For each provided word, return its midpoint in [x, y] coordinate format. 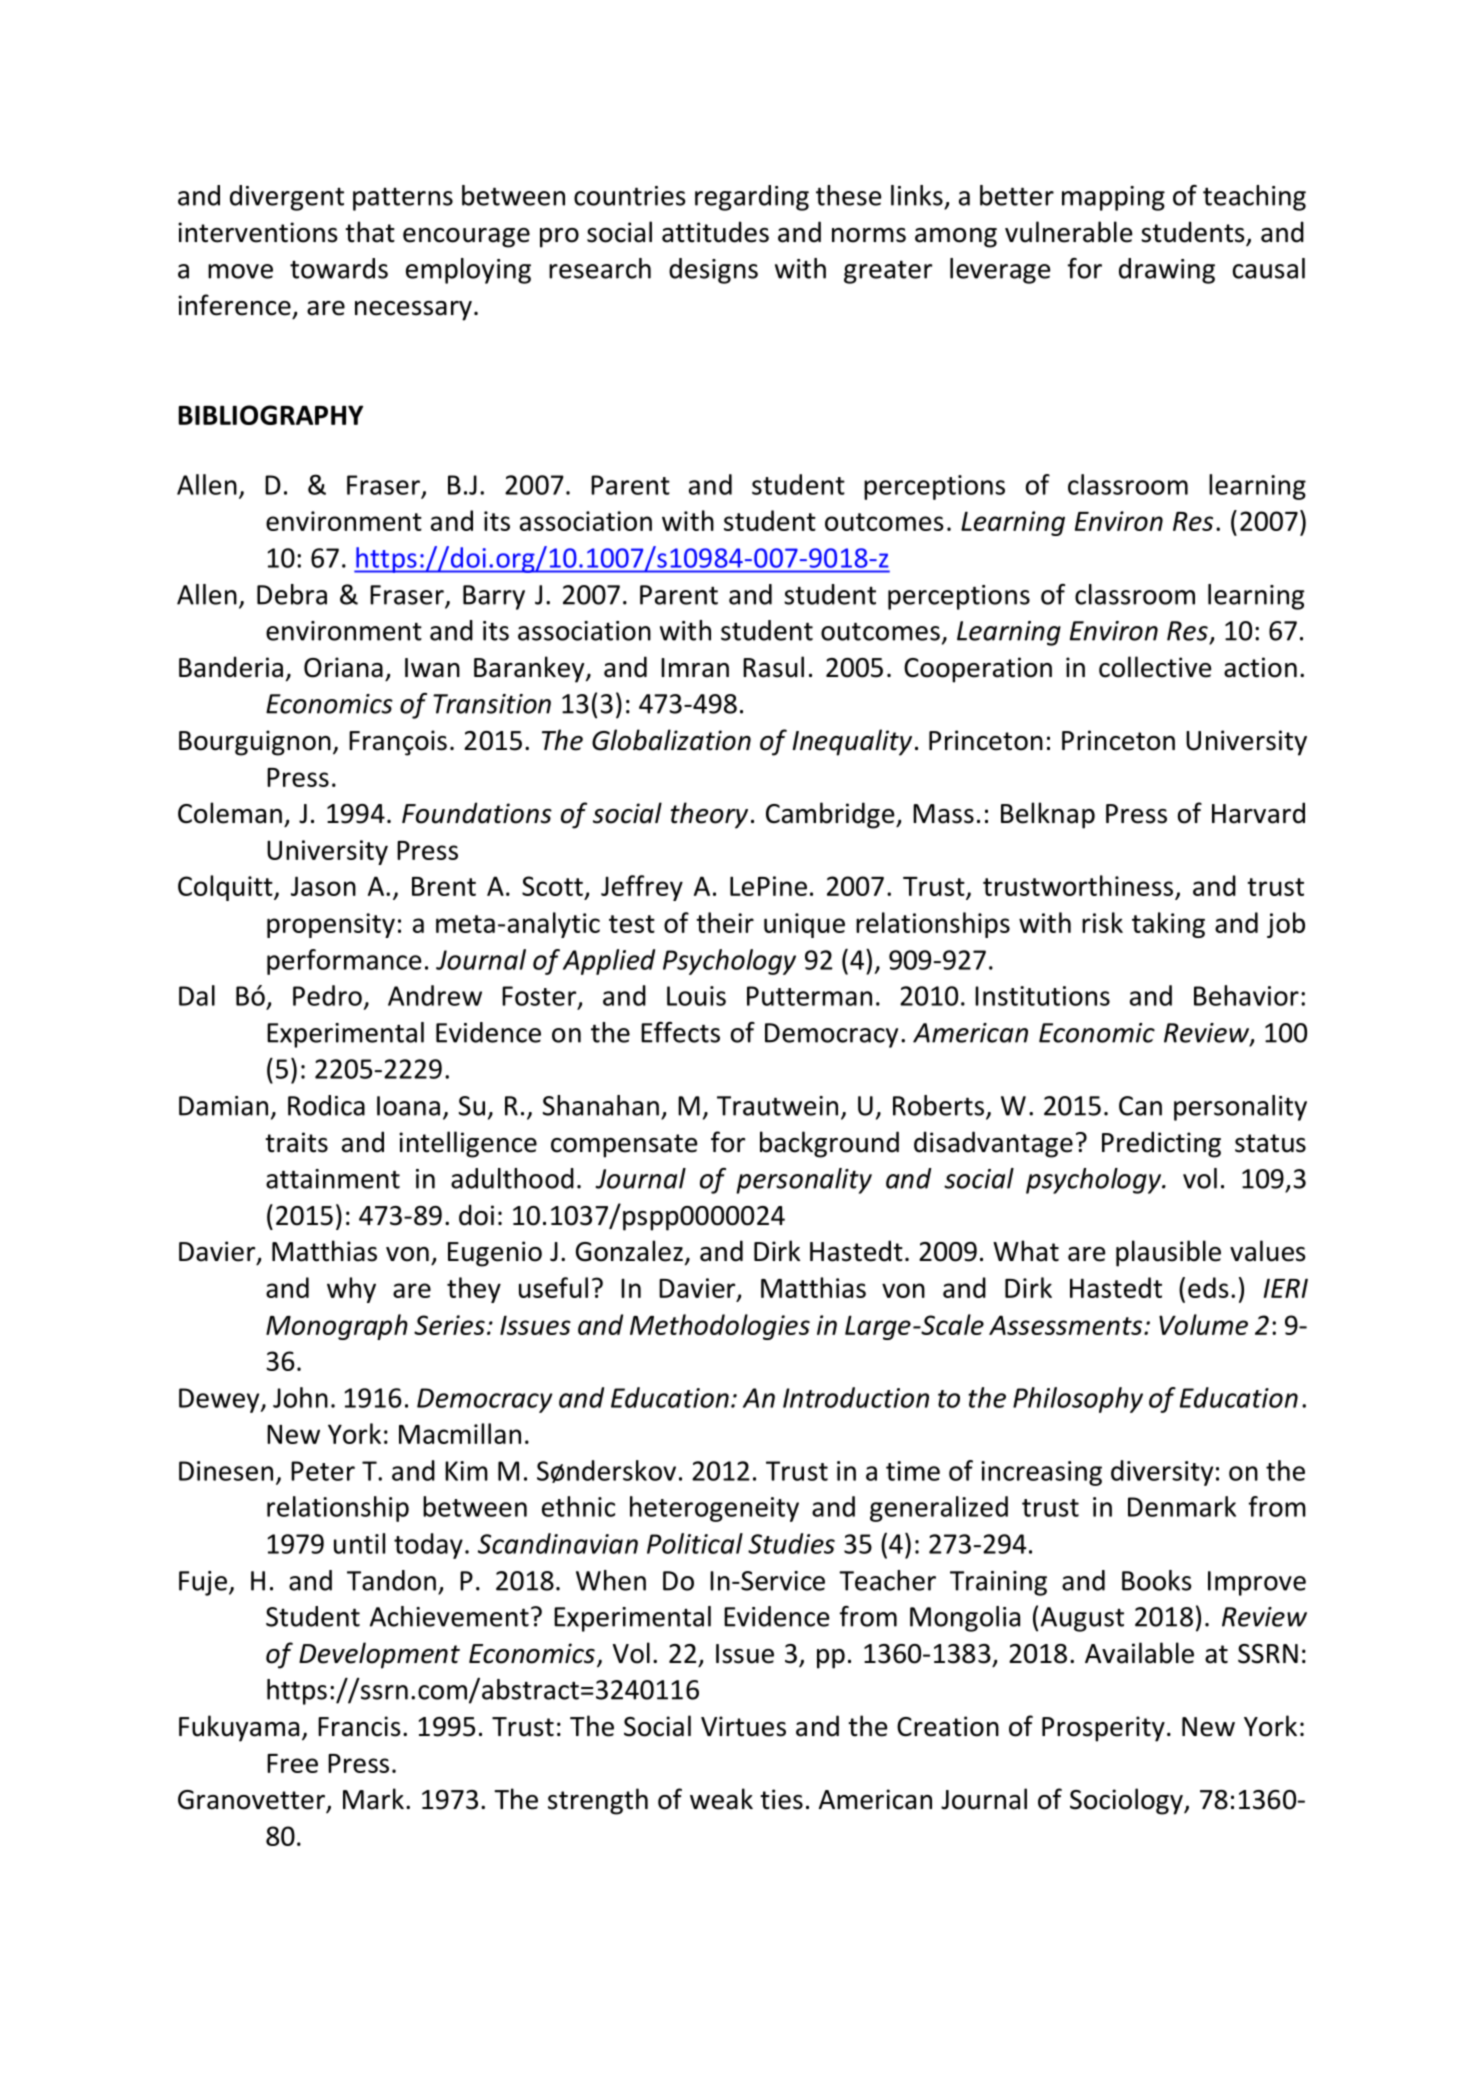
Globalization [671, 740]
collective [1155, 667]
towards [339, 268]
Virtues [743, 1726]
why [351, 1290]
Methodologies [720, 1327]
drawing [1167, 271]
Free [292, 1763]
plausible [1168, 1253]
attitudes [715, 232]
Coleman [230, 813]
